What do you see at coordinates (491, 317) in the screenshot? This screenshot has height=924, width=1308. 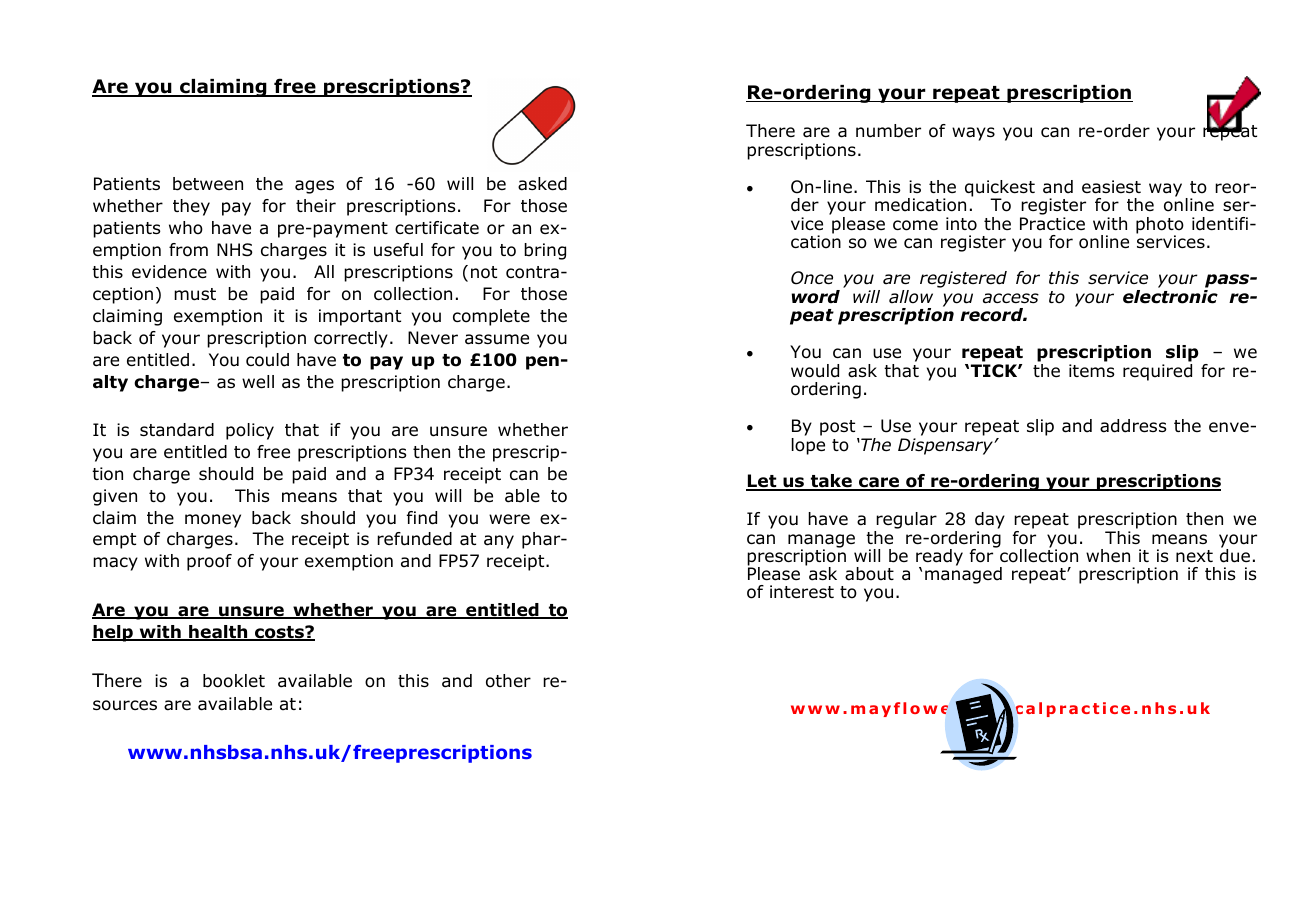 I see `complete` at bounding box center [491, 317].
